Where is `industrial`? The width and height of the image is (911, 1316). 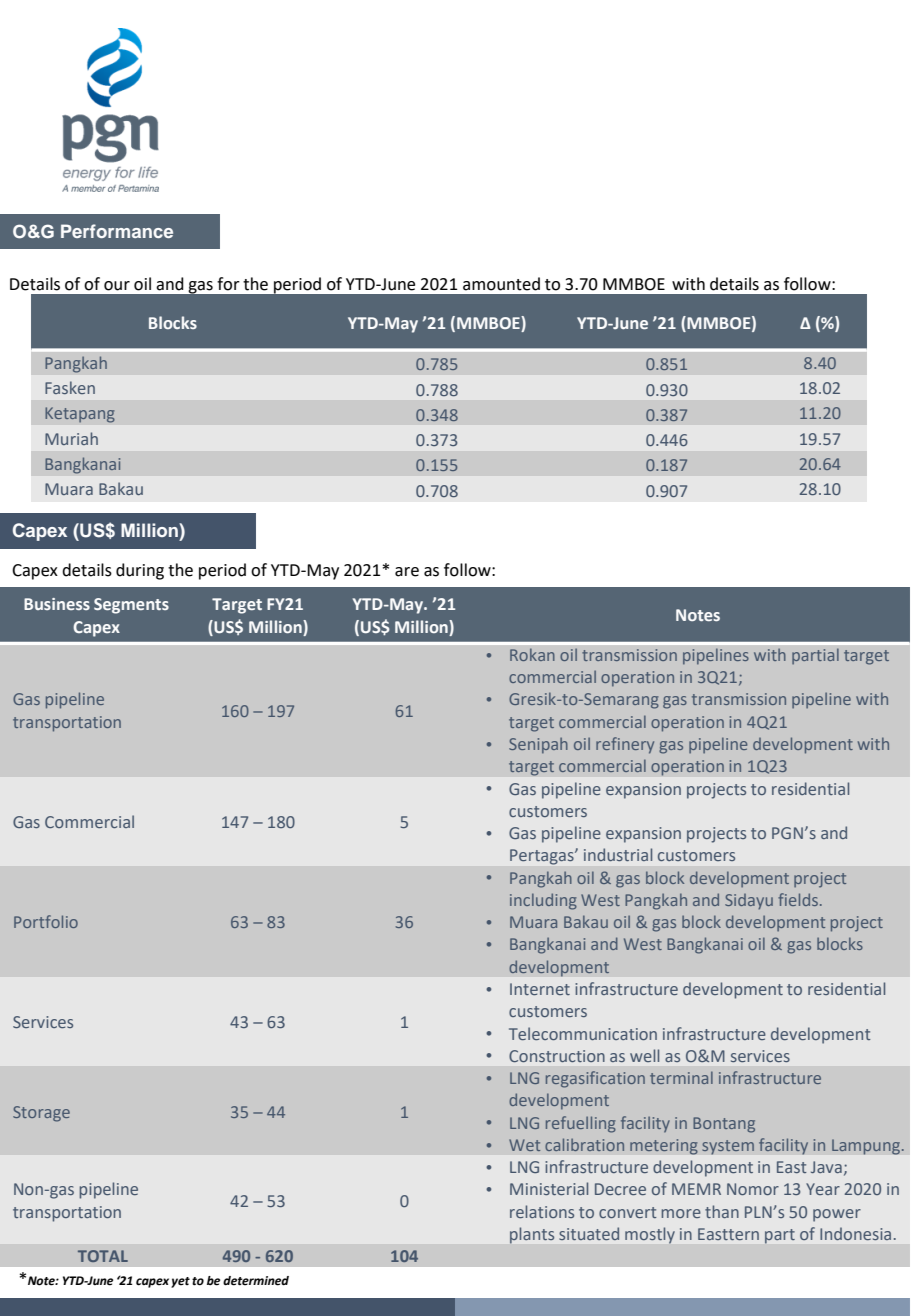
industrial is located at coordinates (618, 854).
